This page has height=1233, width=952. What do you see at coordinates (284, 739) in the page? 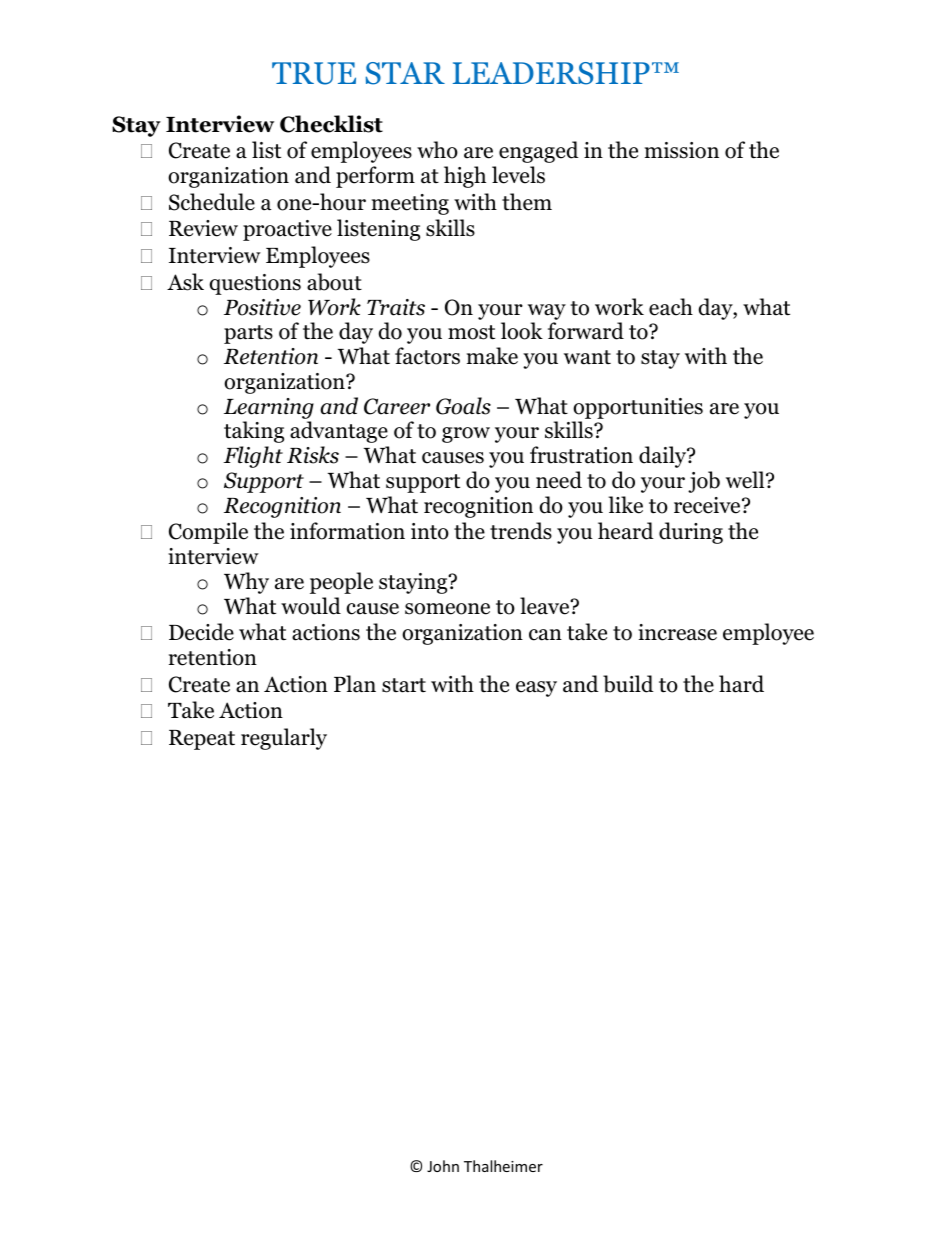
I see `regularly` at bounding box center [284, 739].
